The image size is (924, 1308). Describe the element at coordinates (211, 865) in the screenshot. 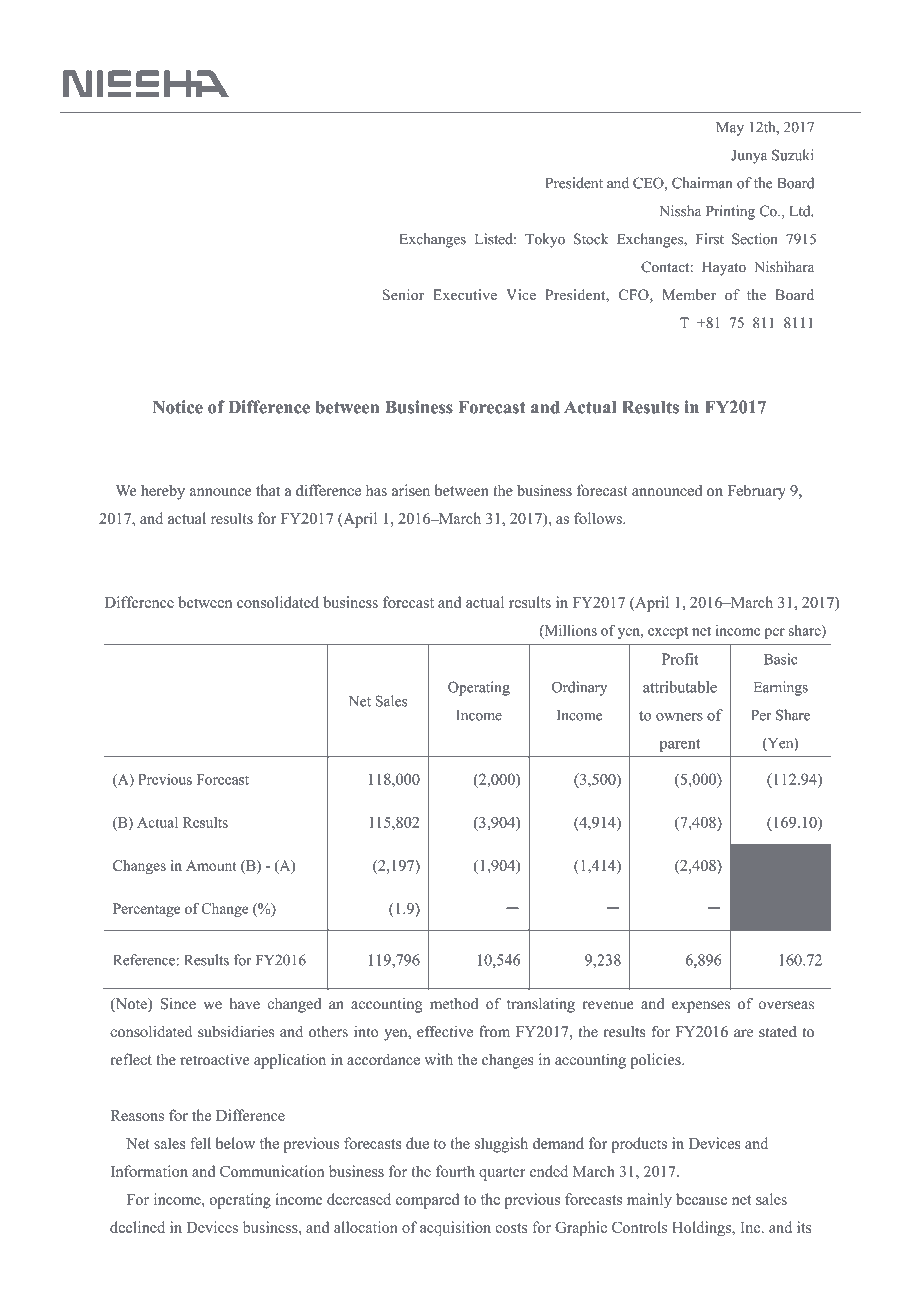

I see `Amount` at that location.
